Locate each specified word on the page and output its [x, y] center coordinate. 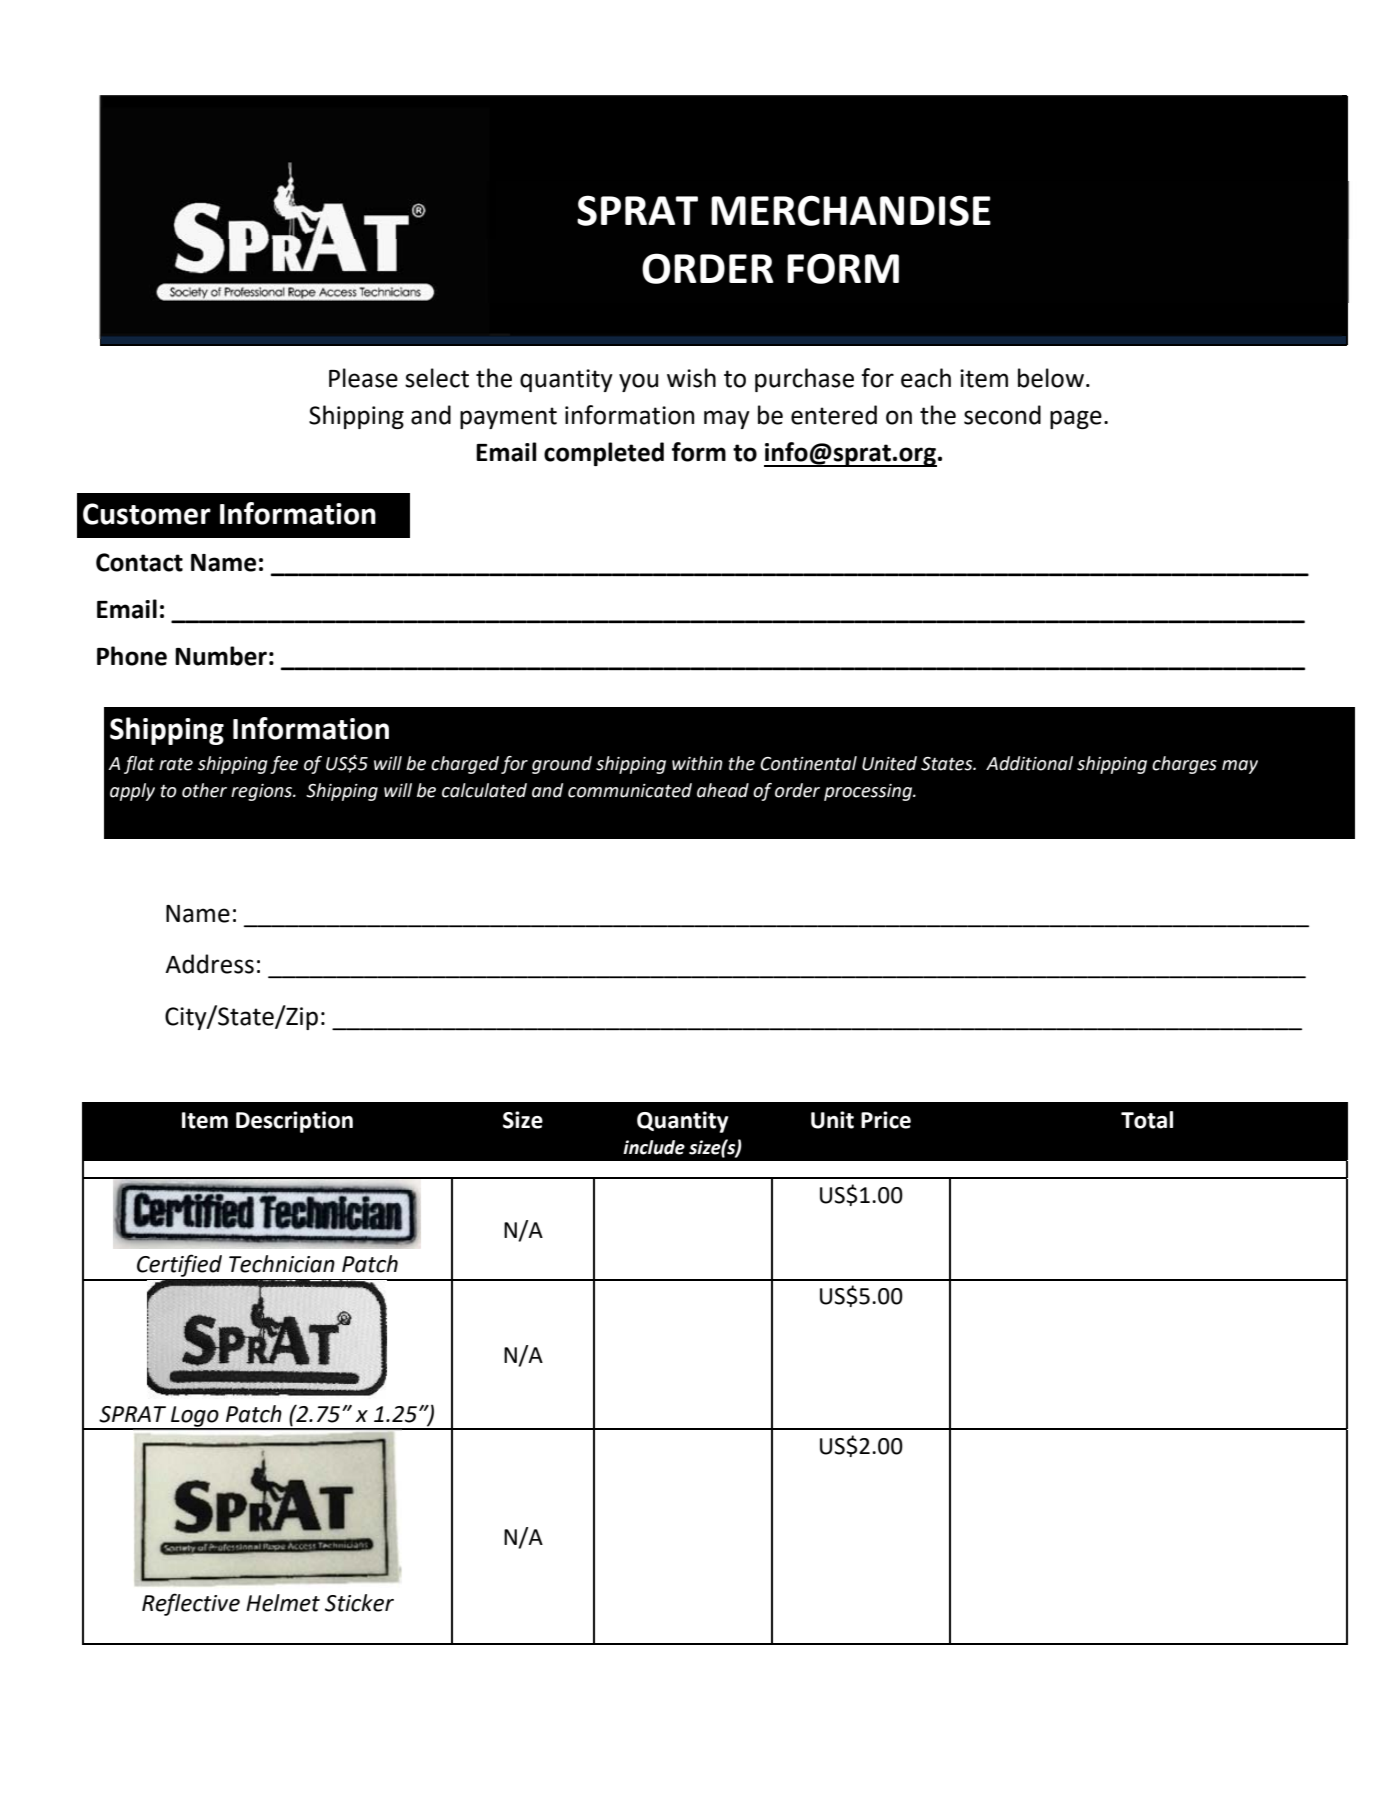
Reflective [191, 1604]
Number [221, 656]
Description [294, 1122]
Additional [1029, 763]
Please [363, 378]
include [654, 1147]
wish [691, 378]
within [697, 763]
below [1051, 378]
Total [1147, 1120]
